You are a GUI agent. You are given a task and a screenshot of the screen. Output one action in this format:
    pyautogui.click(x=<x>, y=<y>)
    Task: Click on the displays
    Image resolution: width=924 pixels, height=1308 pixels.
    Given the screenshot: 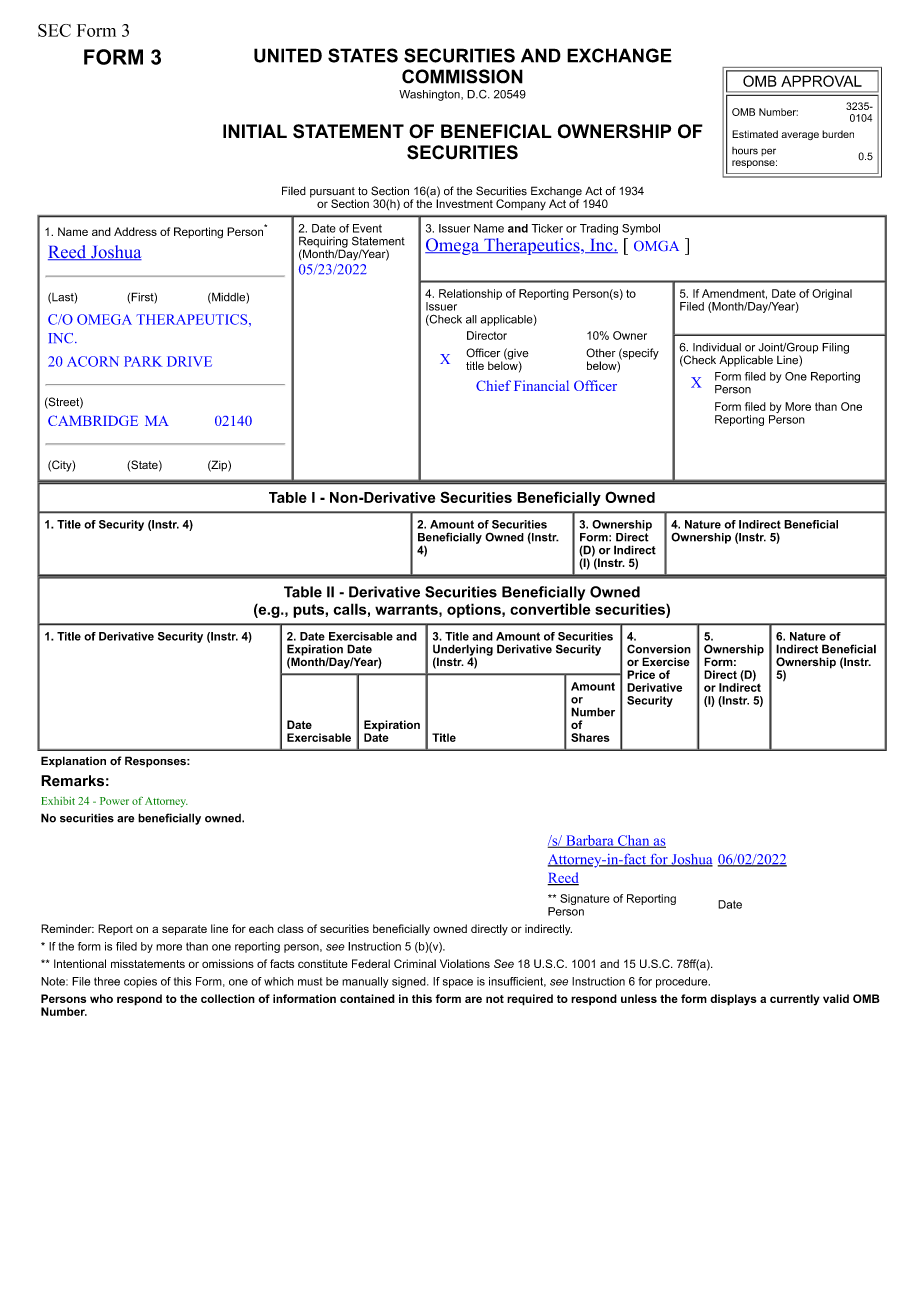 What is the action you would take?
    pyautogui.click(x=733, y=1000)
